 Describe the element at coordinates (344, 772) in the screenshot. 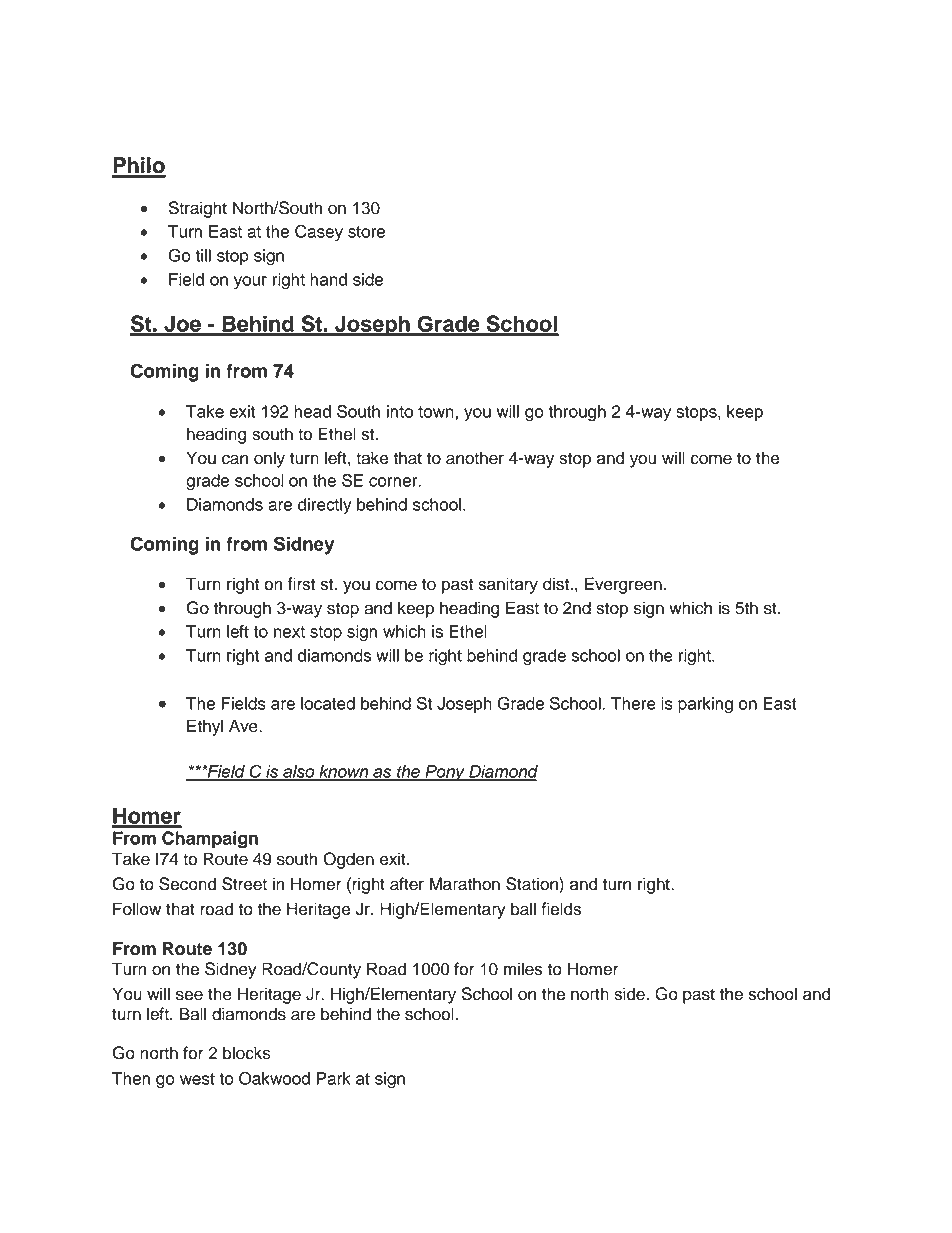

I see `known` at that location.
